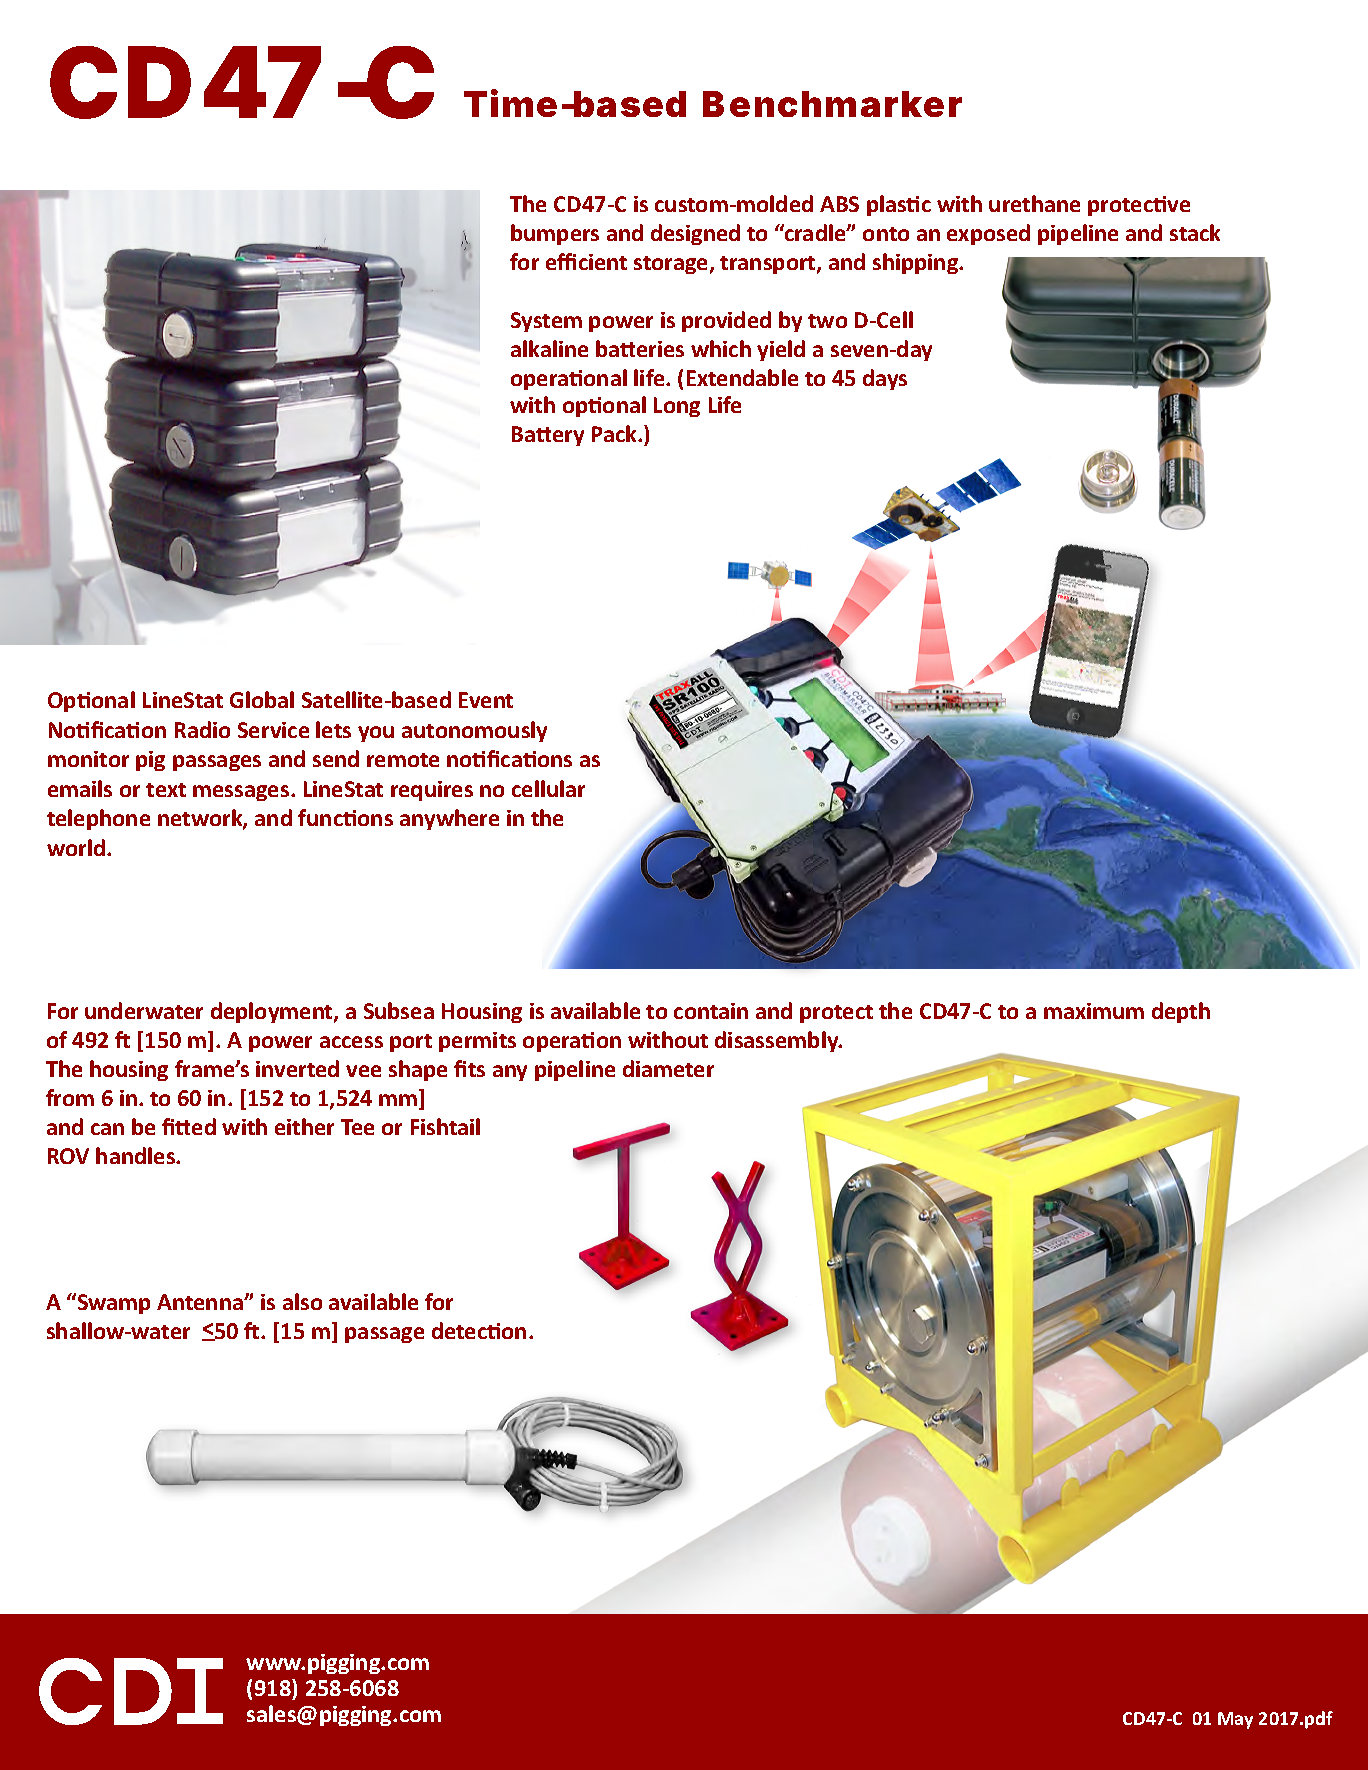  I want to click on detection, so click(479, 1330).
